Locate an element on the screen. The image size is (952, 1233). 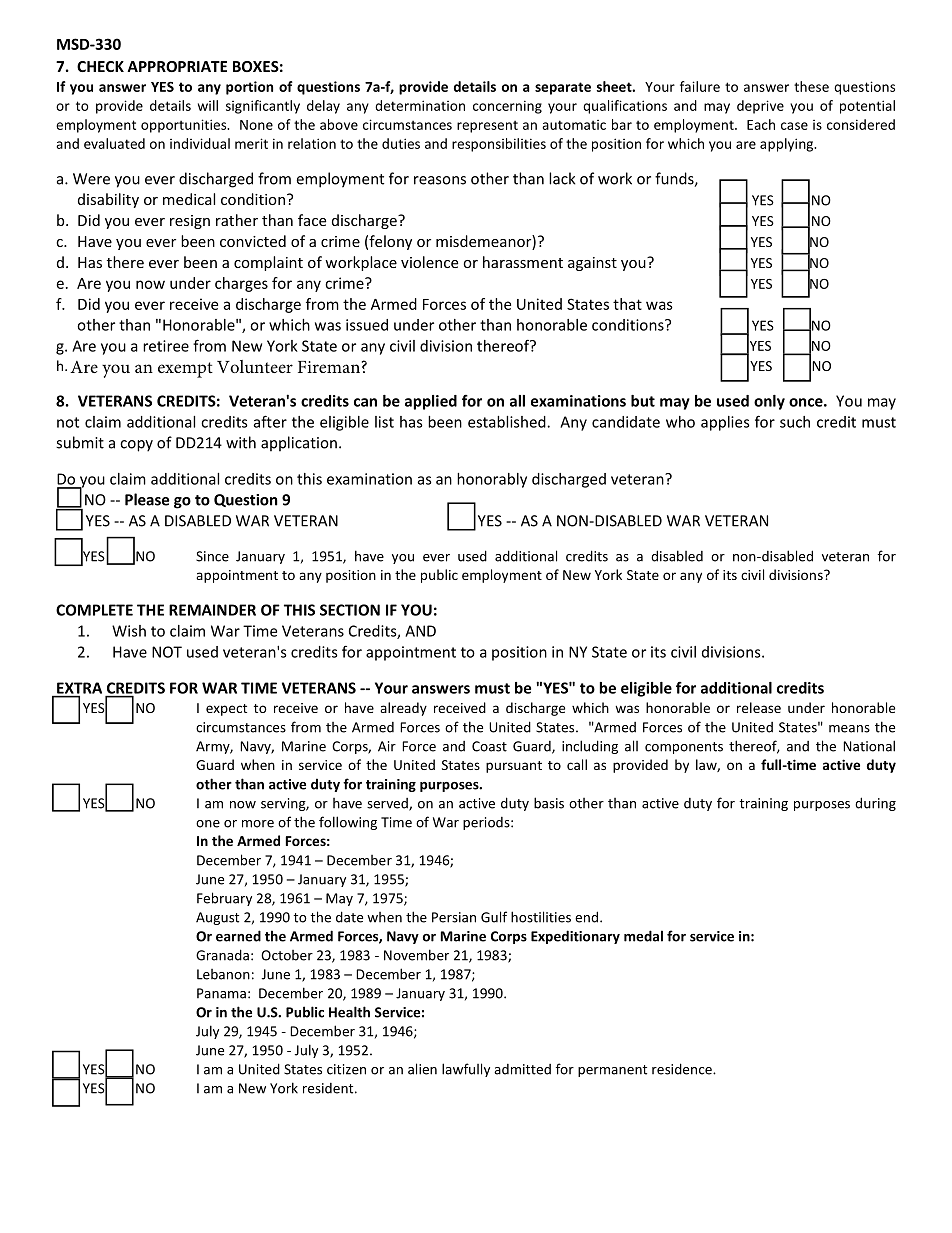
charges is located at coordinates (241, 284).
